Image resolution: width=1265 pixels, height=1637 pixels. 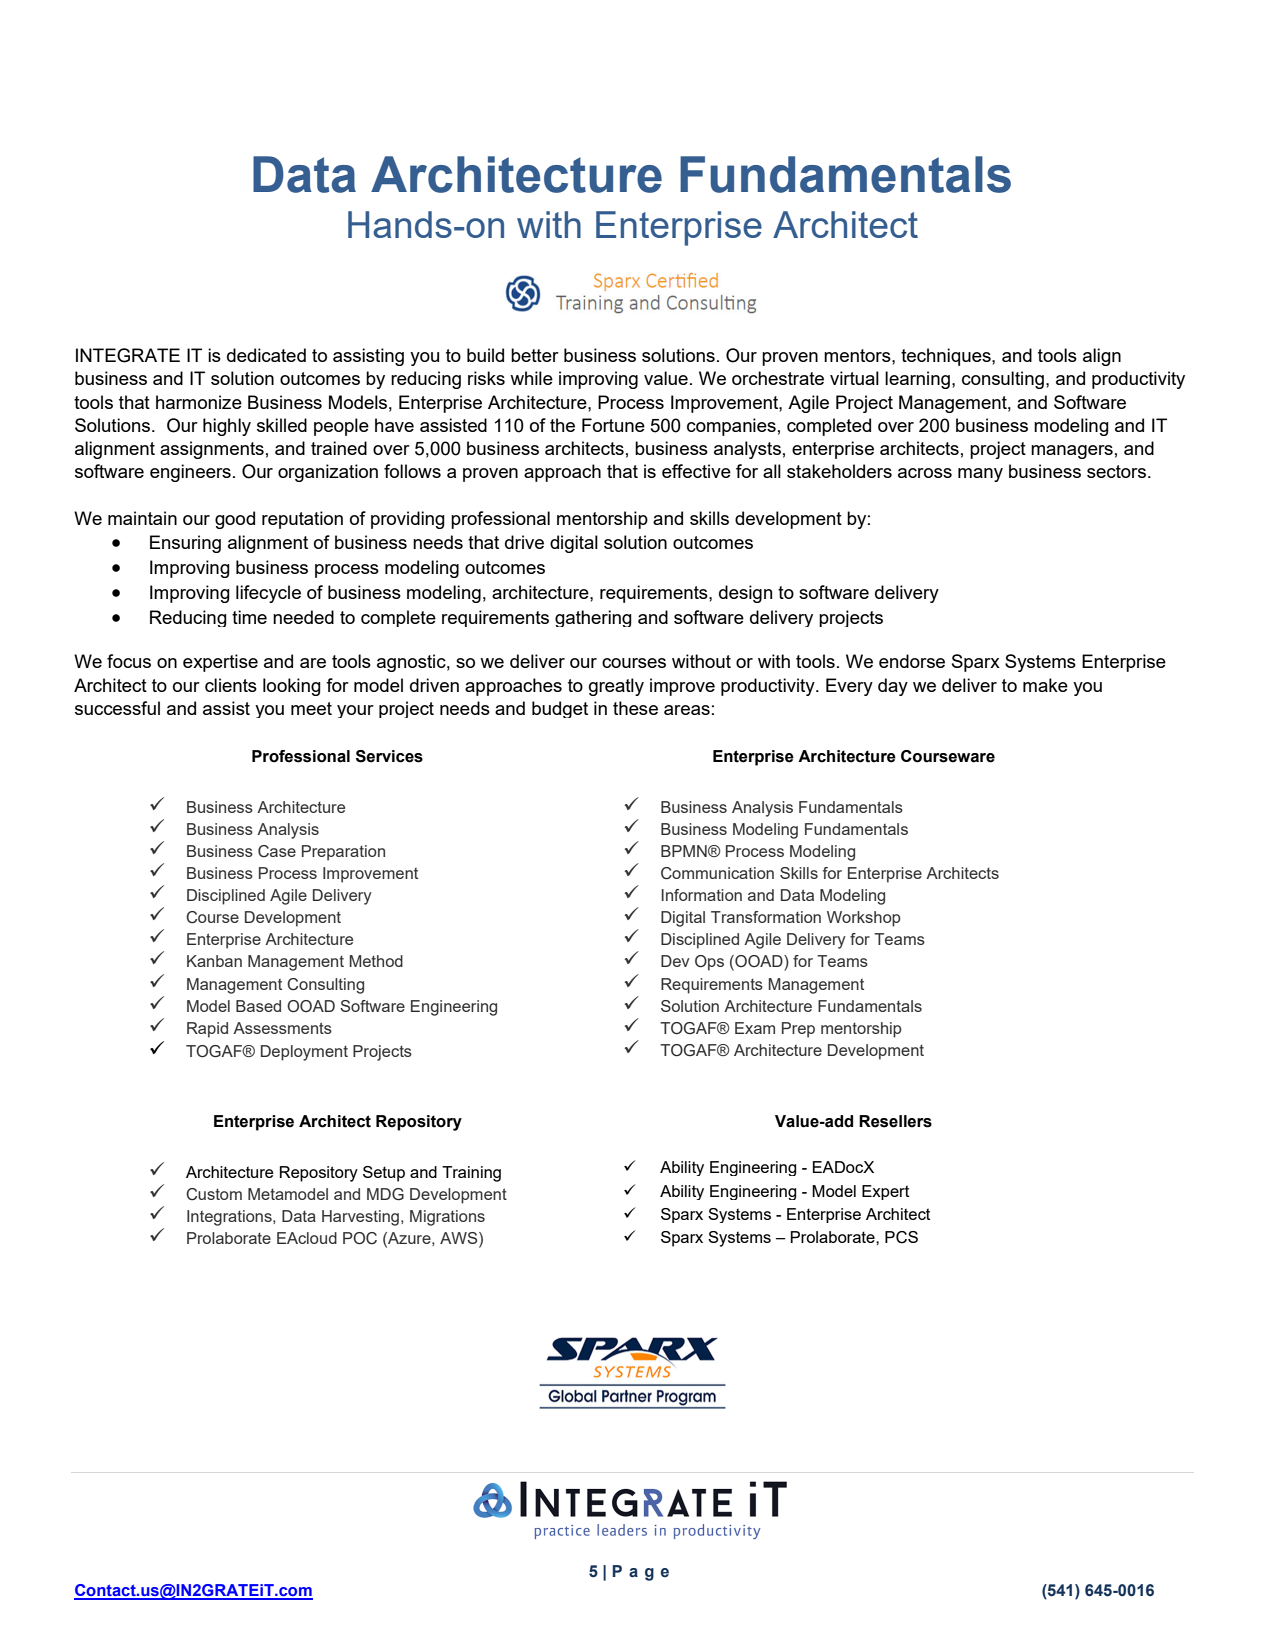 I want to click on AWS, so click(x=460, y=1239).
